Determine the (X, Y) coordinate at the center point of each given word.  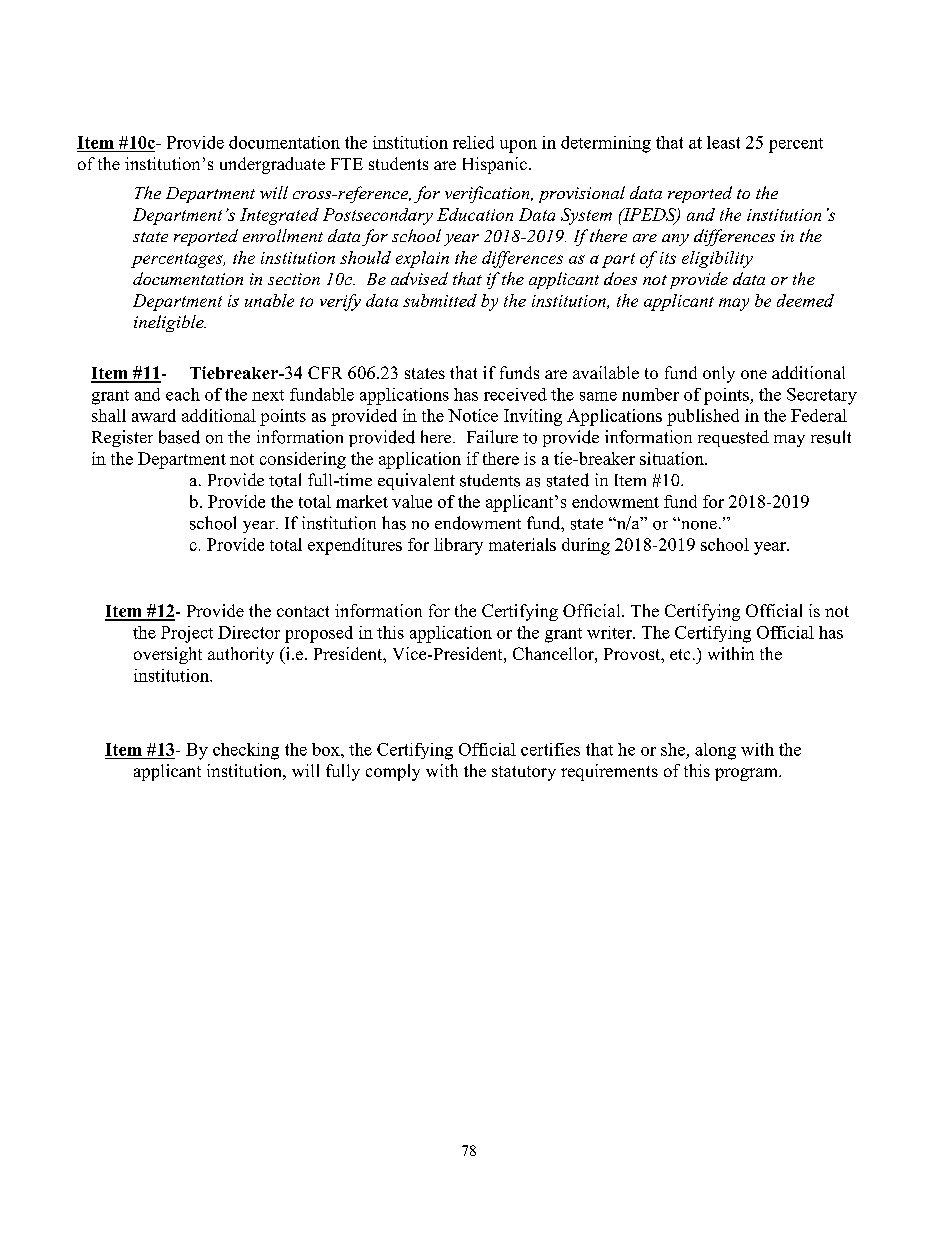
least (723, 142)
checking (246, 751)
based (179, 437)
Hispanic (495, 165)
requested (733, 438)
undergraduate (272, 165)
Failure (492, 437)
